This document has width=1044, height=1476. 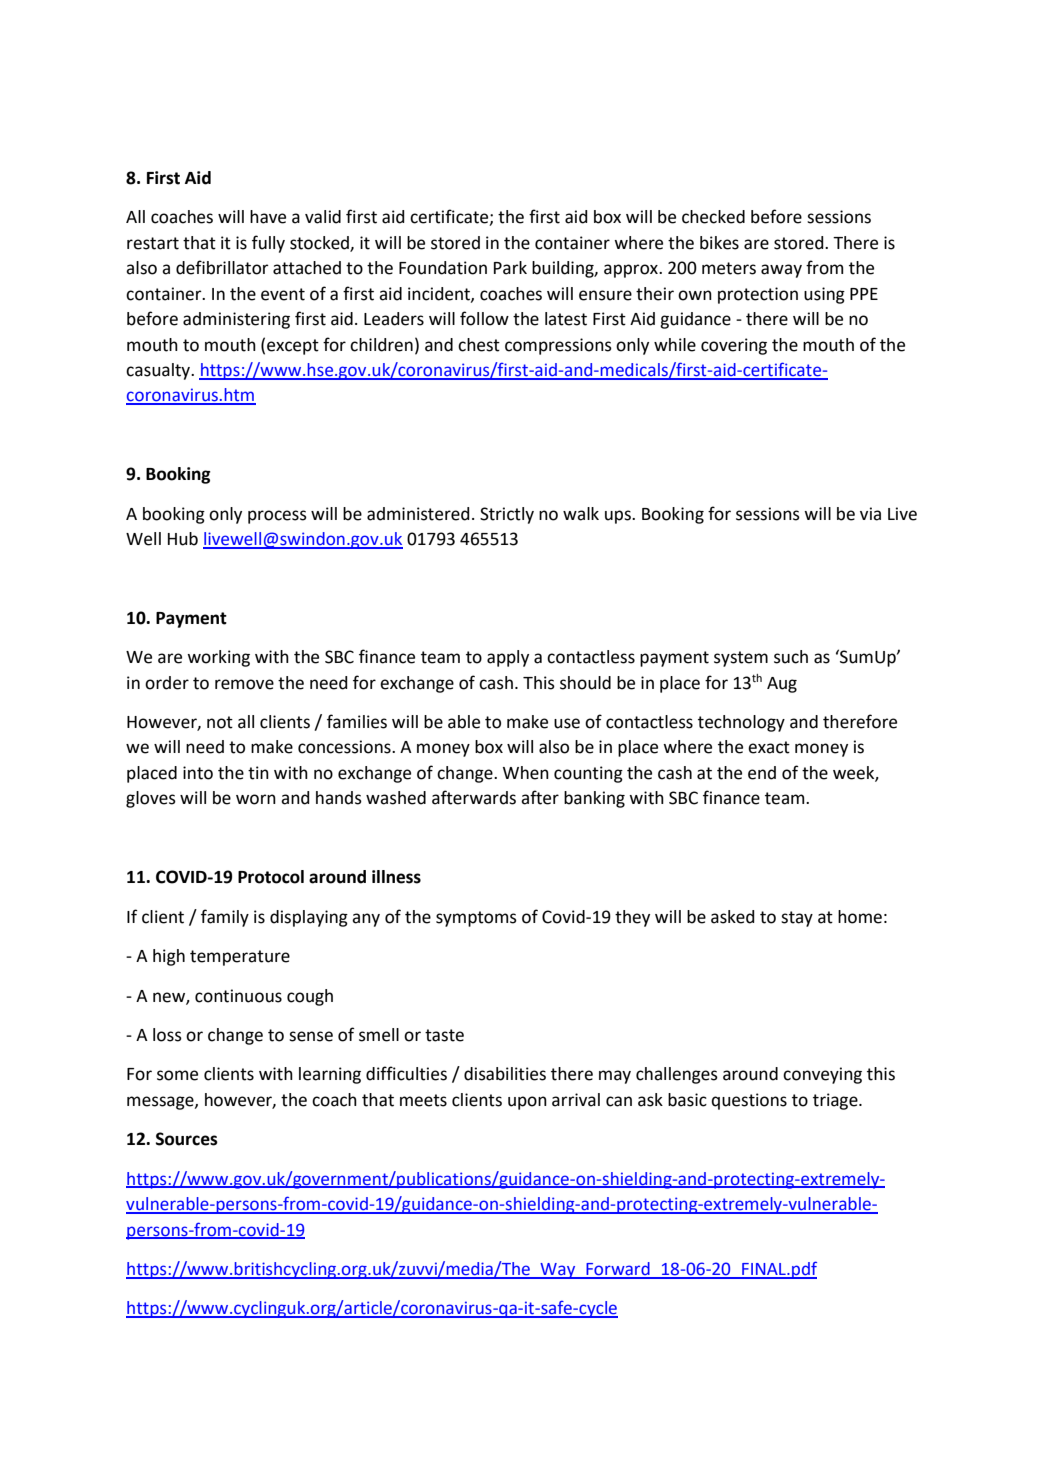 What do you see at coordinates (510, 268) in the document?
I see `Park` at bounding box center [510, 268].
